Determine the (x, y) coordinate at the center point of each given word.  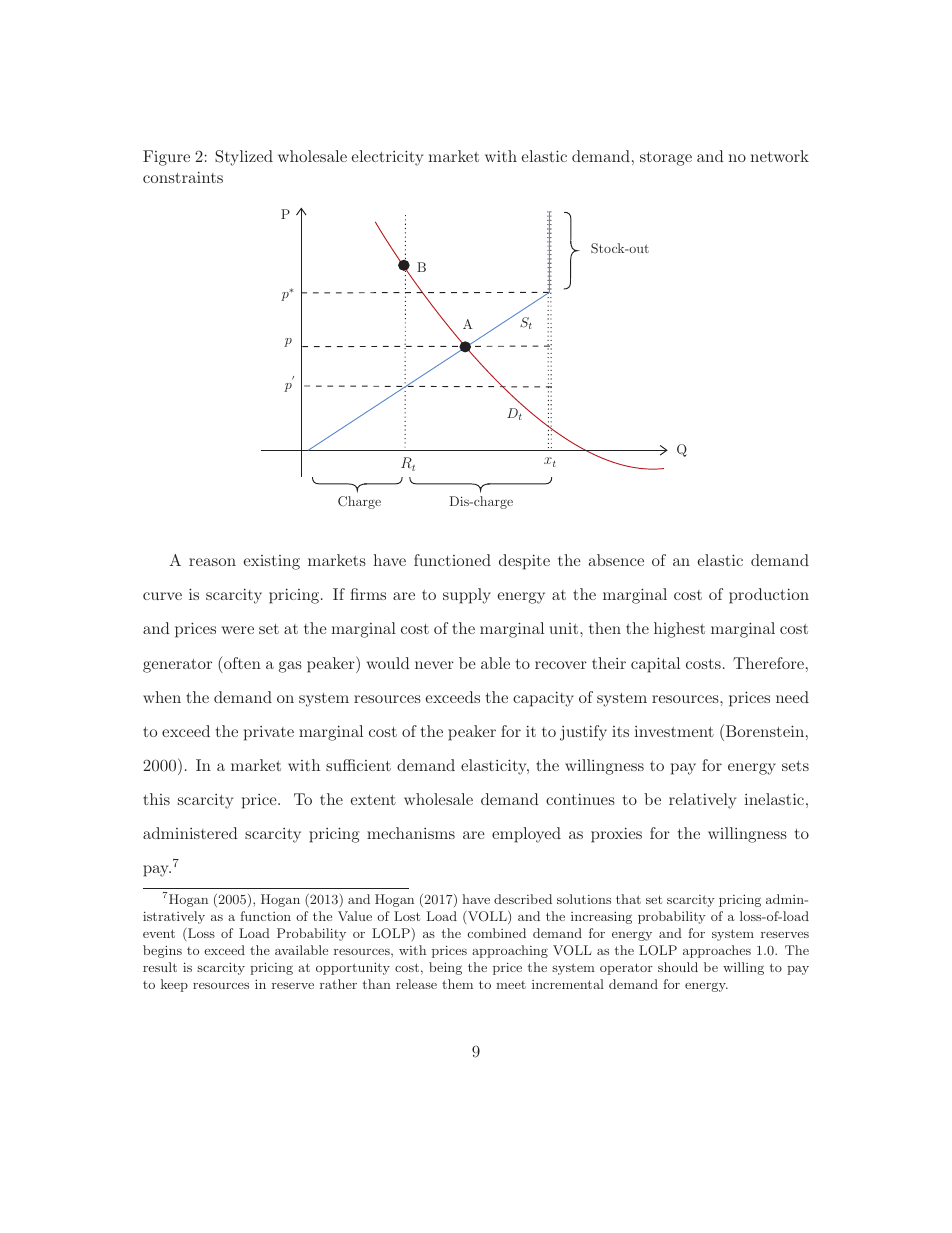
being (445, 968)
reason (212, 562)
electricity (387, 158)
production (769, 596)
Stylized (244, 158)
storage (666, 159)
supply (467, 596)
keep (174, 985)
